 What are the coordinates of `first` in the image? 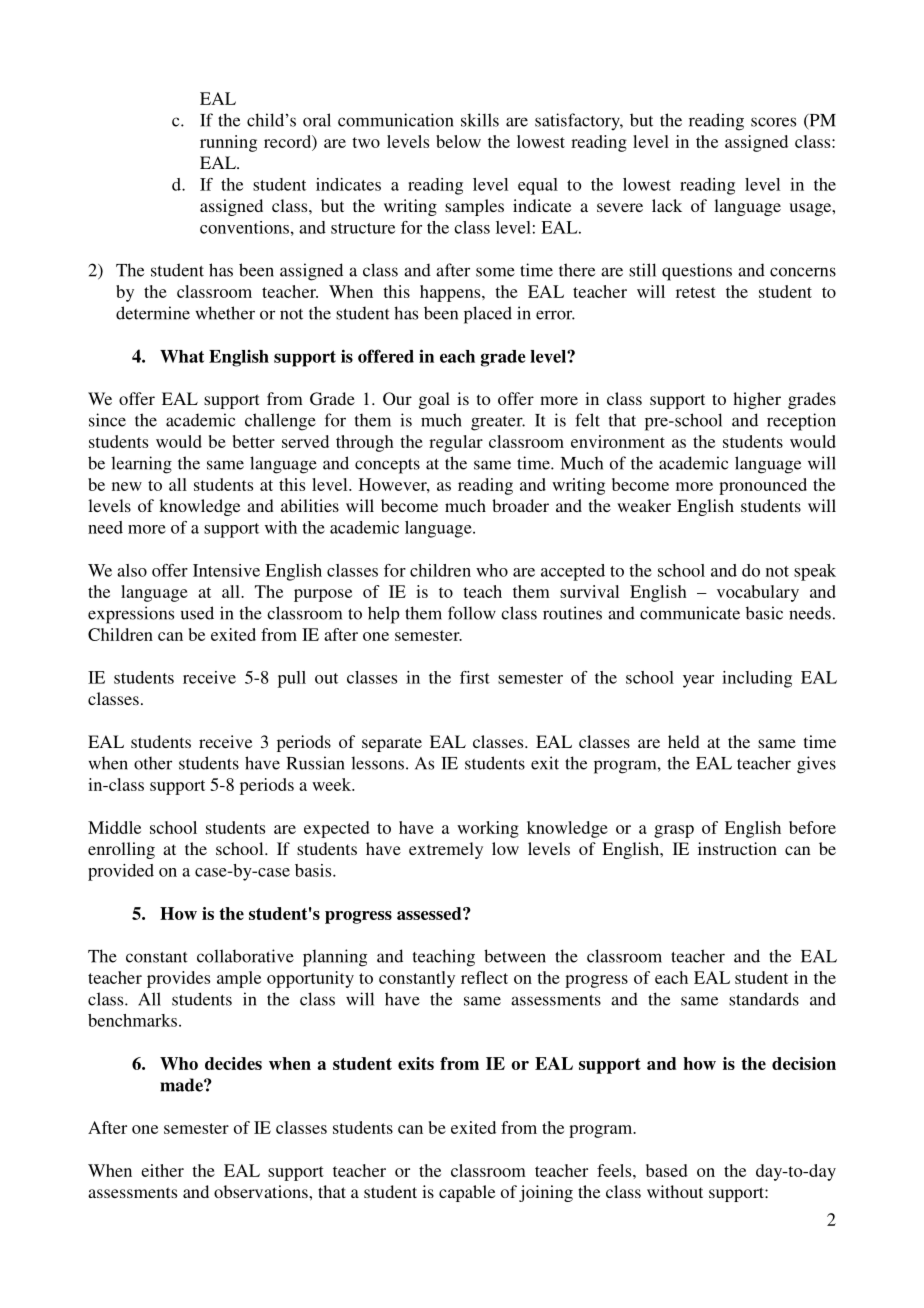 It's located at (475, 677).
